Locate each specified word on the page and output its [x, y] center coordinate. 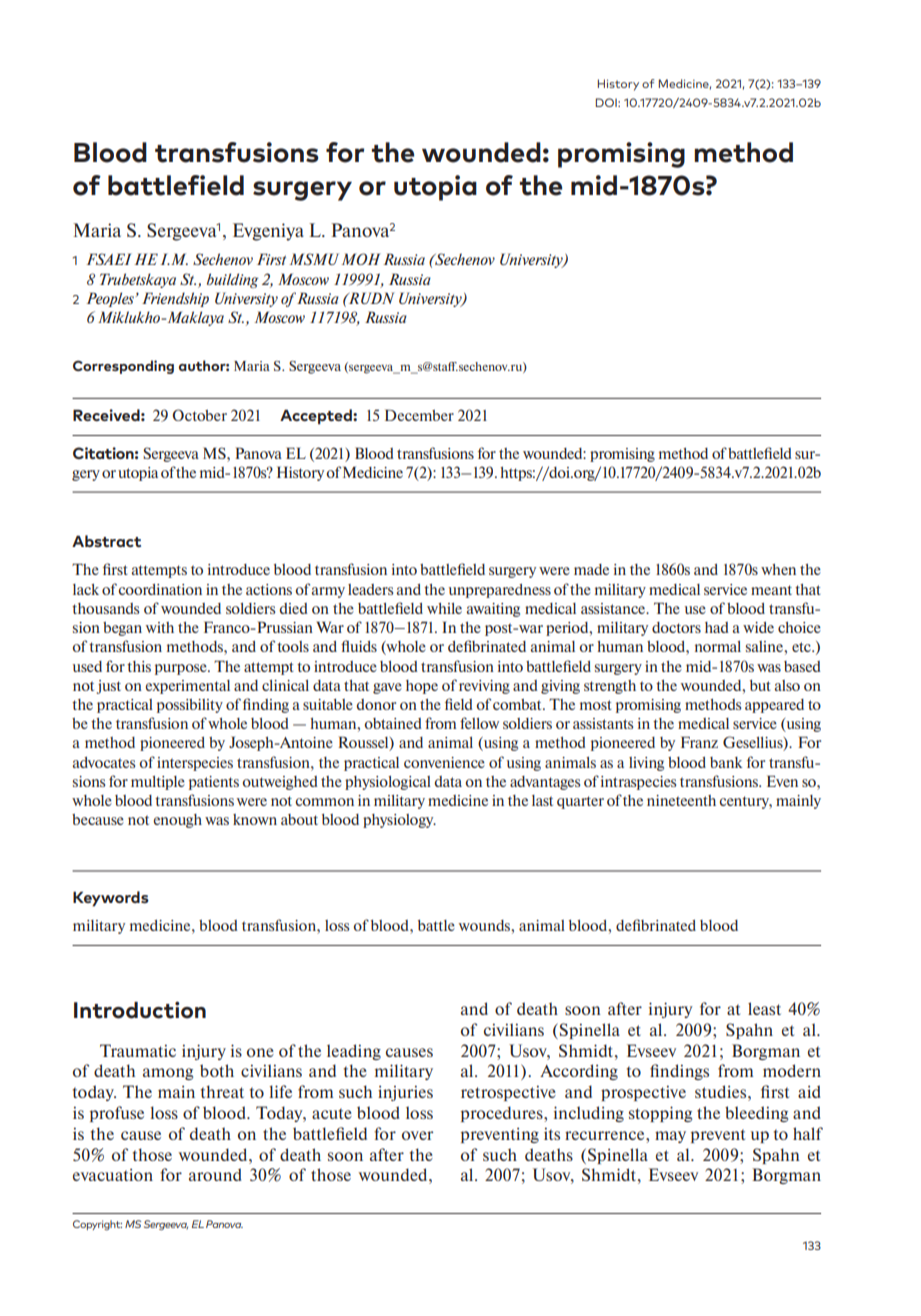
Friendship [175, 299]
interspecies [195, 764]
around [215, 1174]
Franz [699, 742]
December [419, 415]
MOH [361, 259]
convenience [444, 762]
